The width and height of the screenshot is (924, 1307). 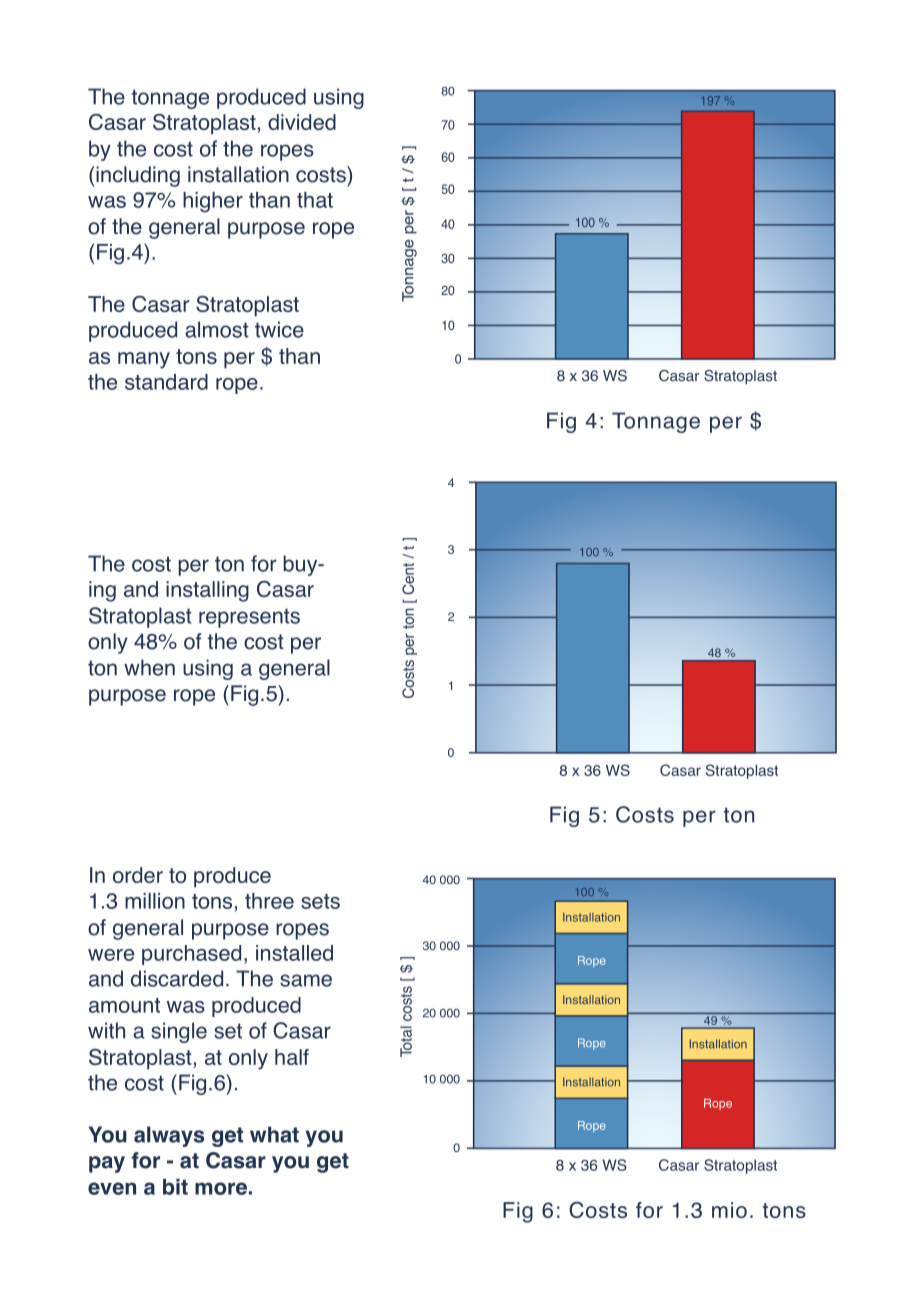 I want to click on that, so click(x=315, y=200).
